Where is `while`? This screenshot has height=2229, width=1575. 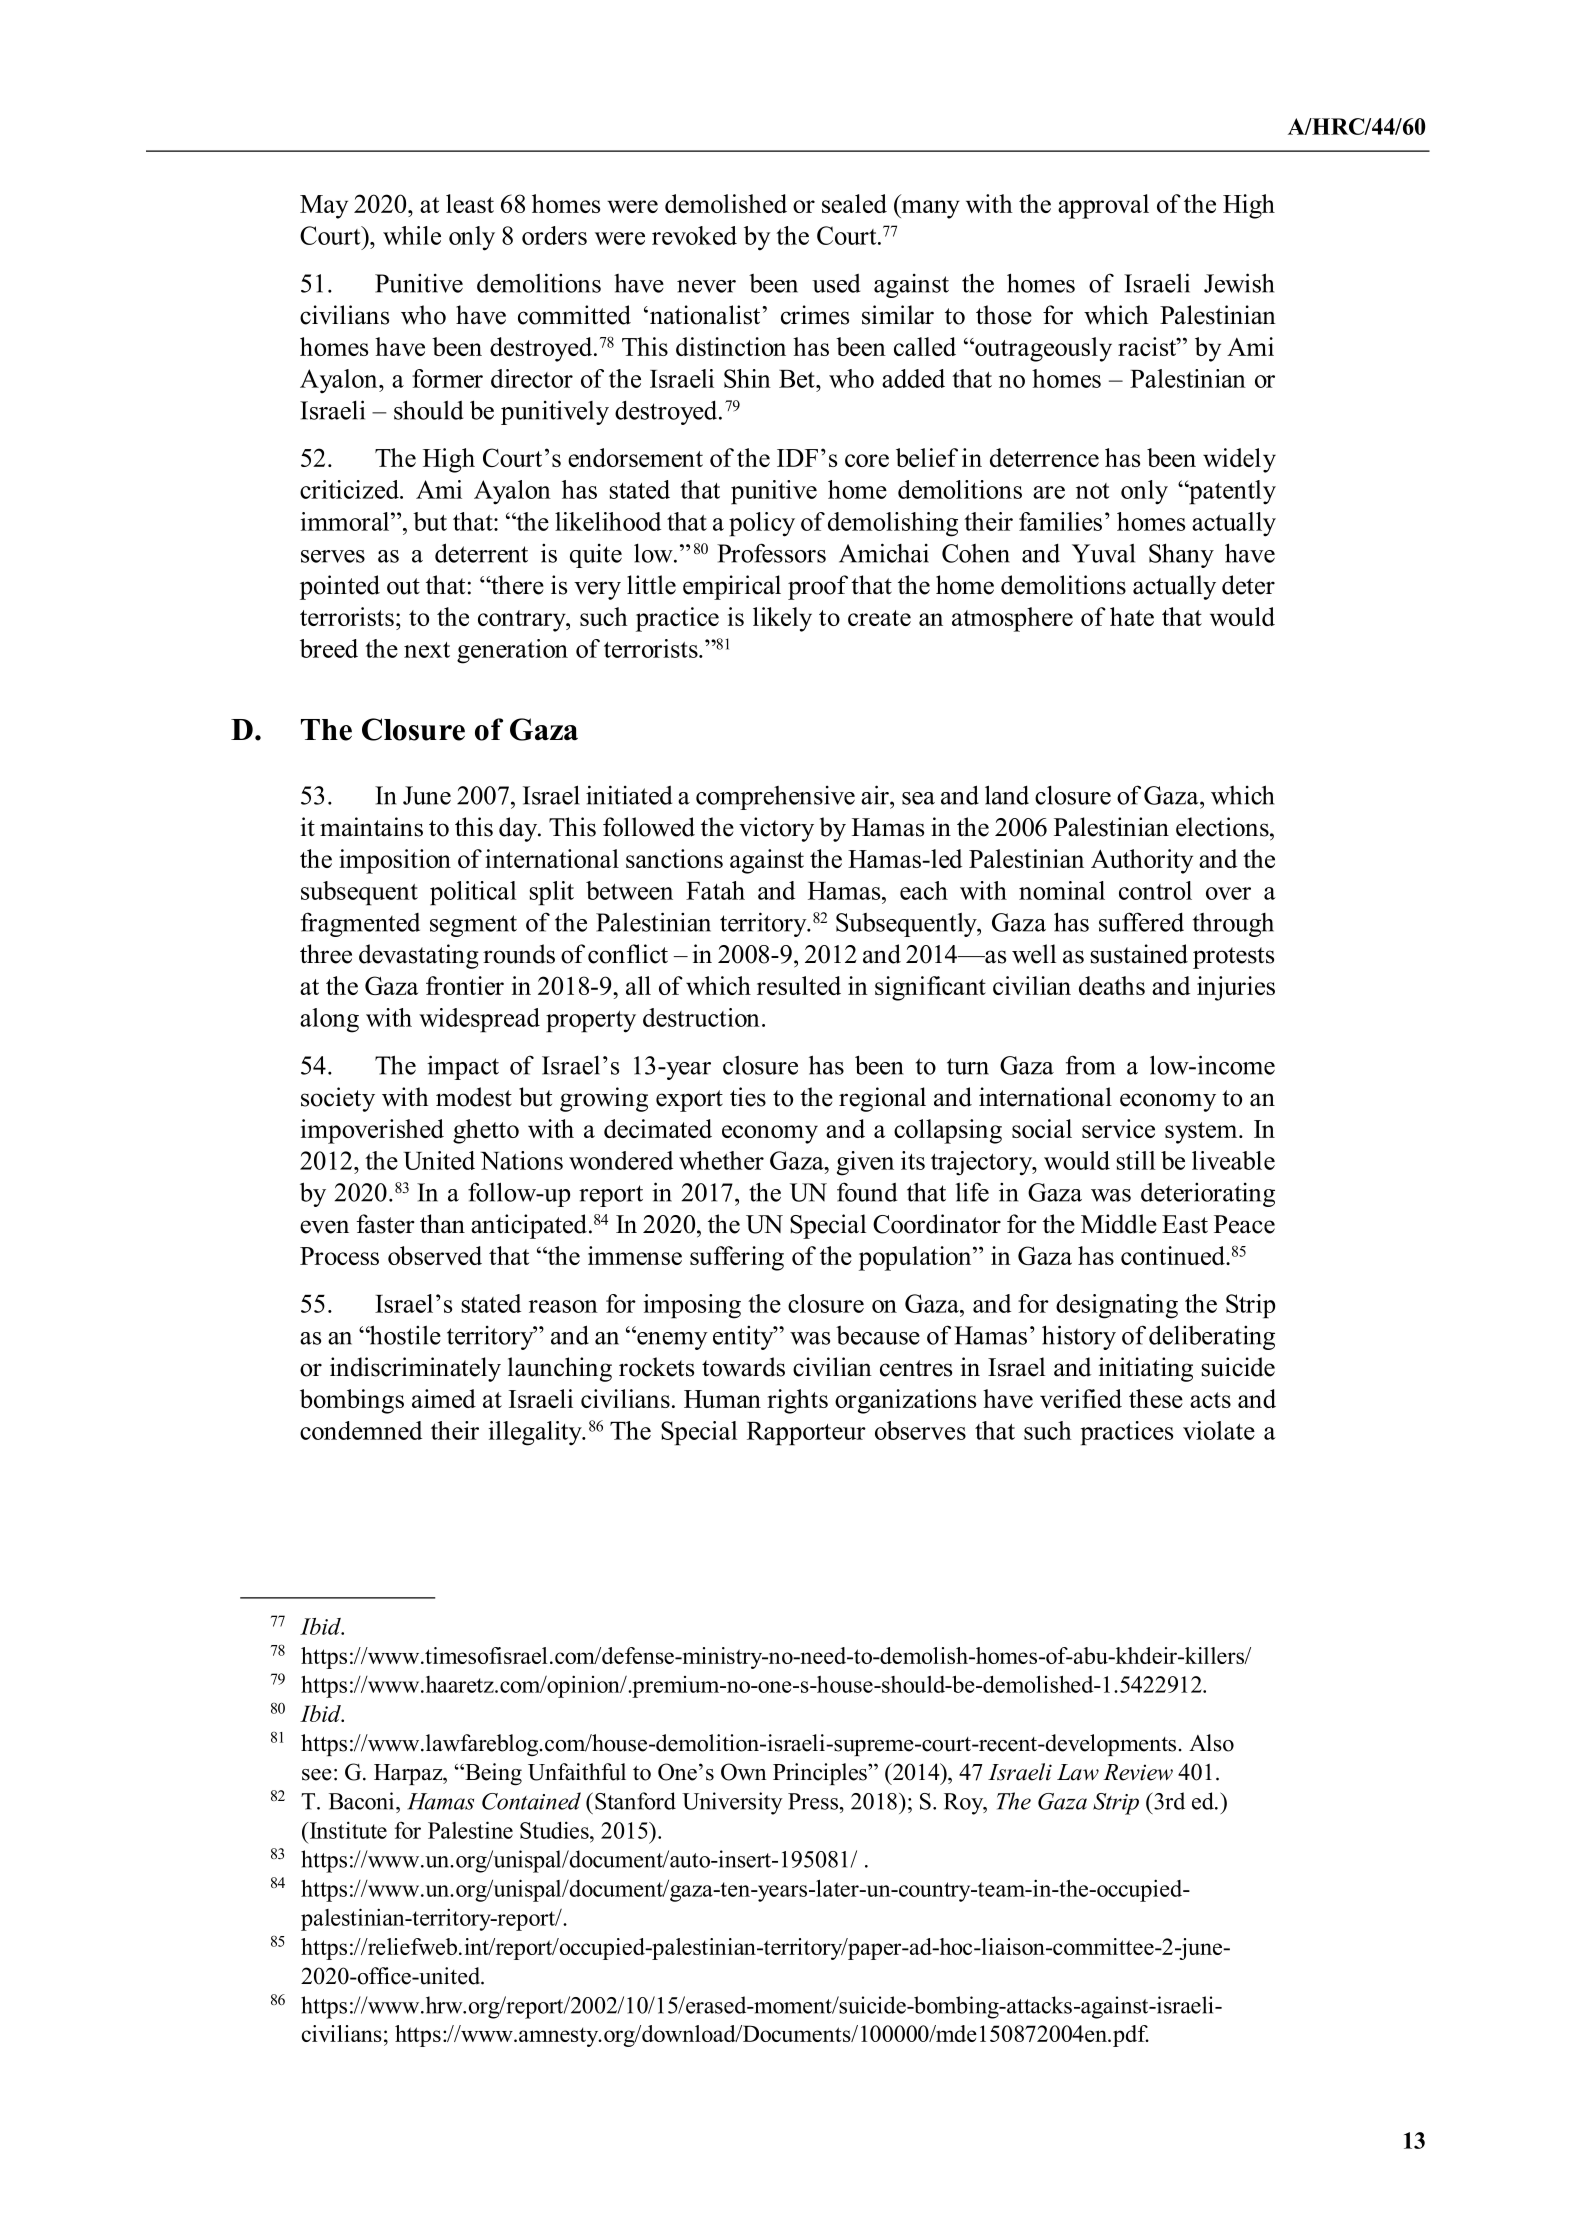
while is located at coordinates (412, 235).
